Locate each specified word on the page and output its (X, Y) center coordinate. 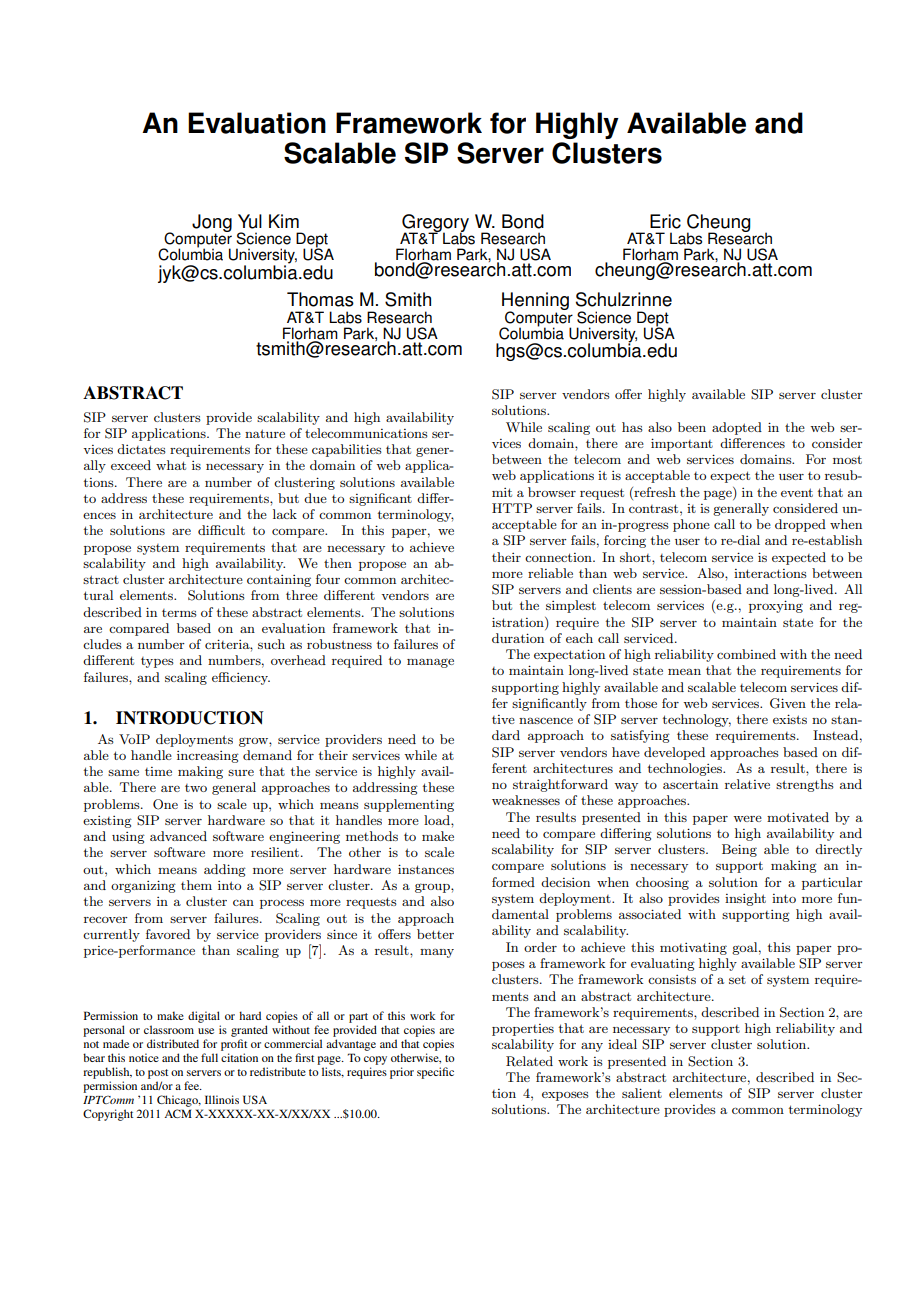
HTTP (512, 508)
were (747, 819)
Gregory (435, 224)
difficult (221, 530)
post (158, 1074)
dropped (800, 525)
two (196, 788)
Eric (665, 221)
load (438, 820)
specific (435, 1073)
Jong (212, 224)
